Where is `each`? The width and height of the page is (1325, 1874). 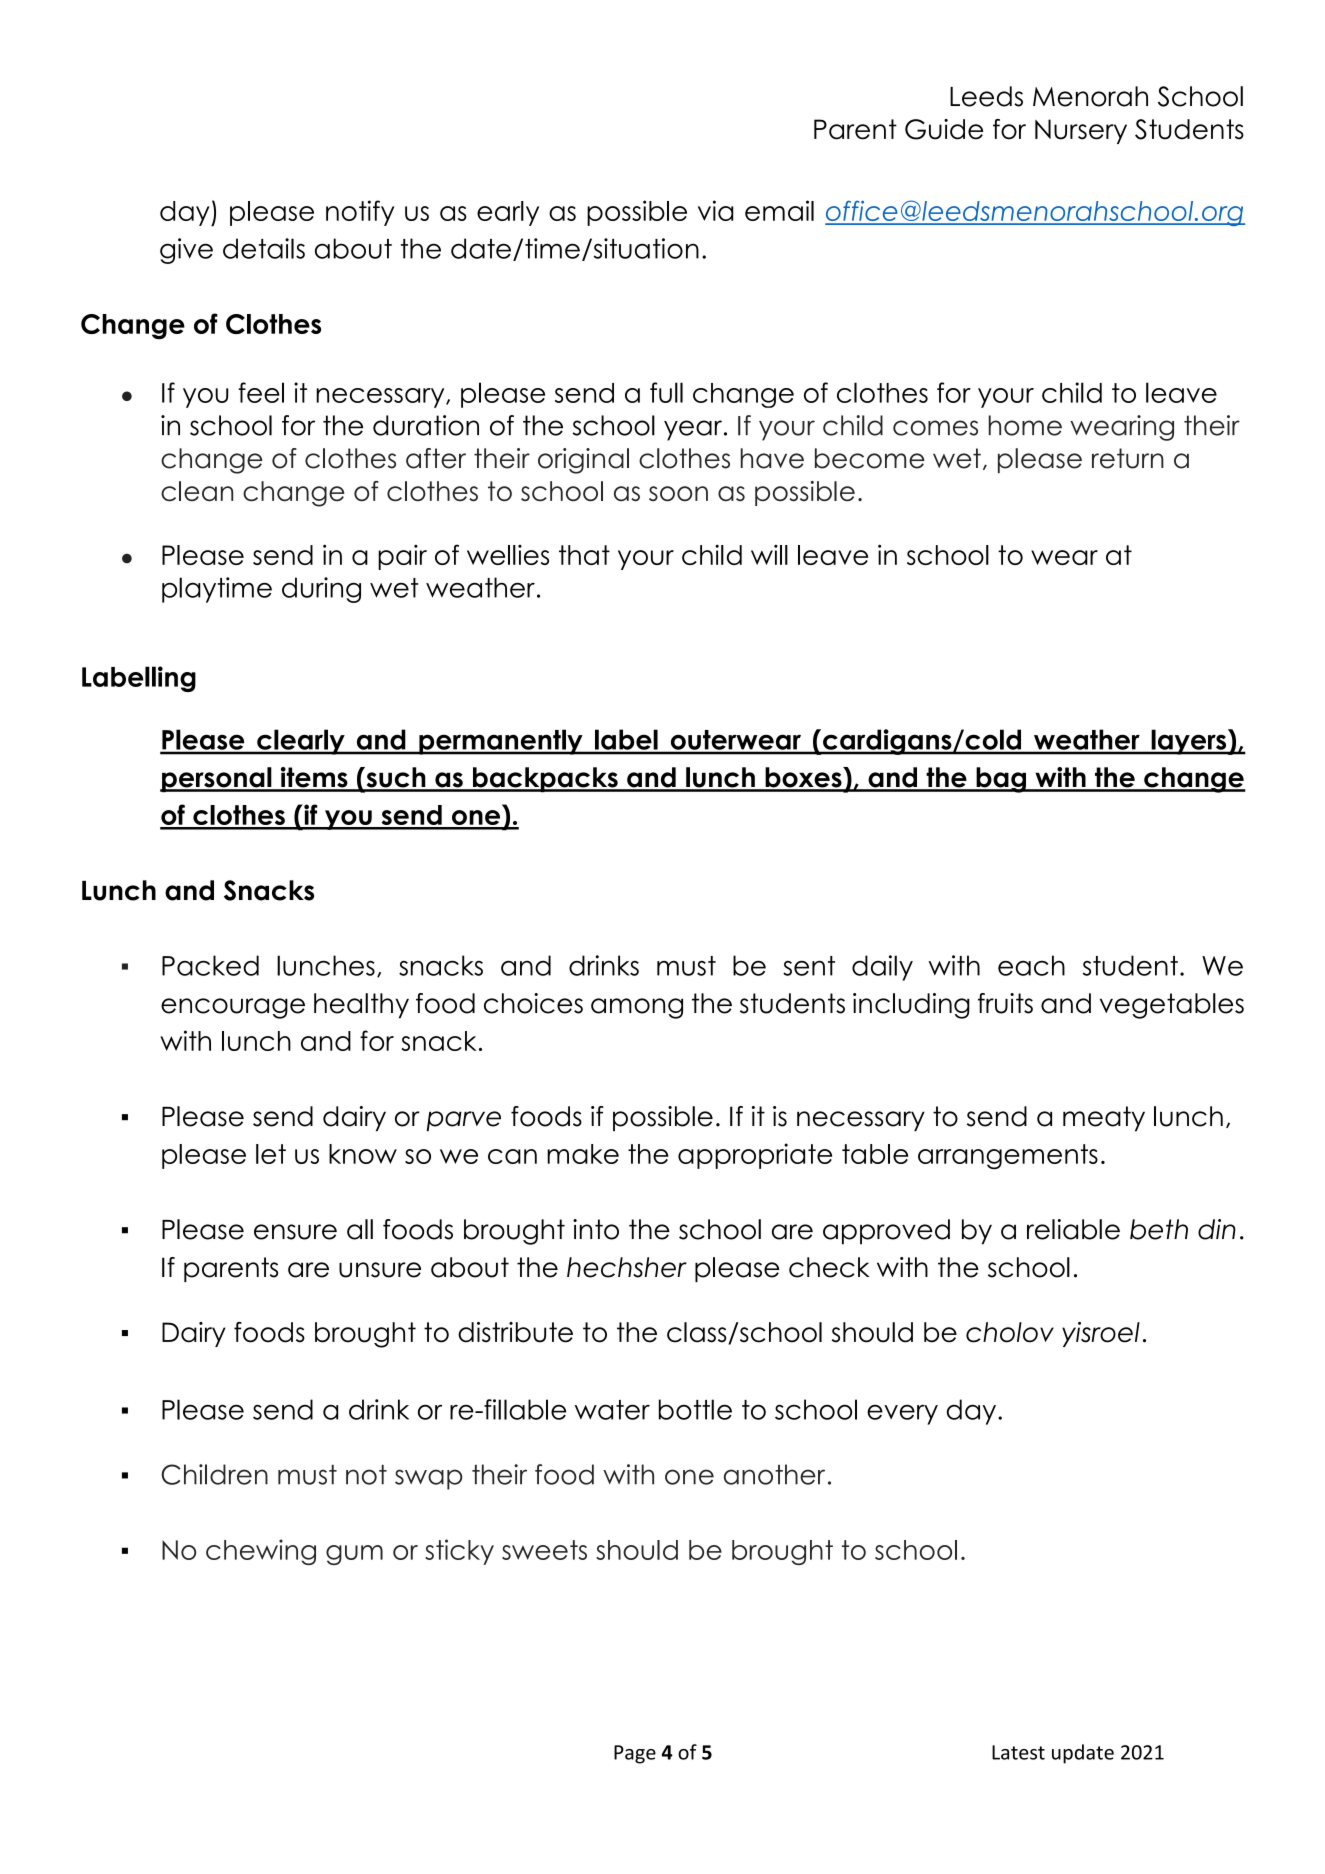 each is located at coordinates (1031, 965).
